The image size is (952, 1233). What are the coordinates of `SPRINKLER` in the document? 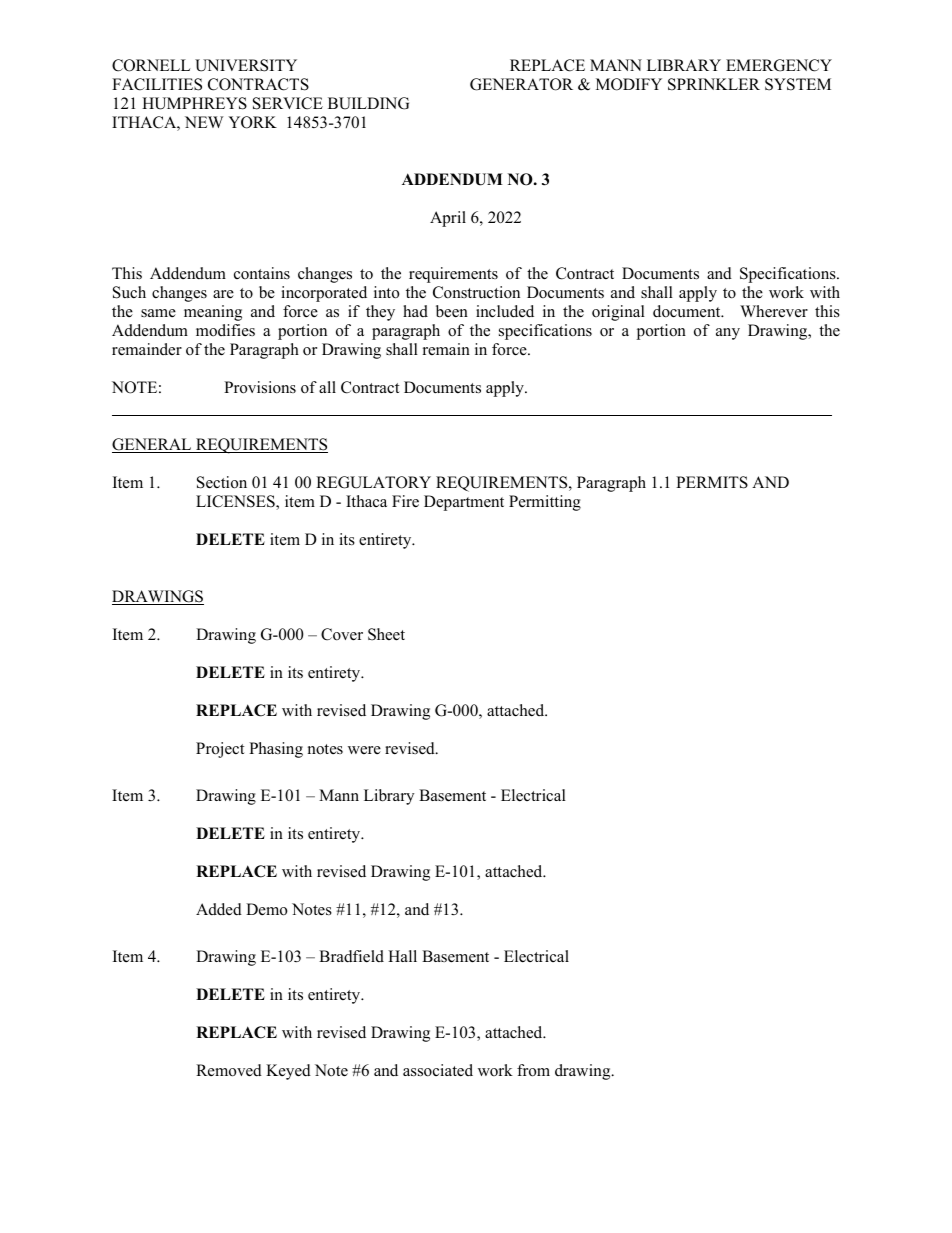 It's located at (714, 84).
